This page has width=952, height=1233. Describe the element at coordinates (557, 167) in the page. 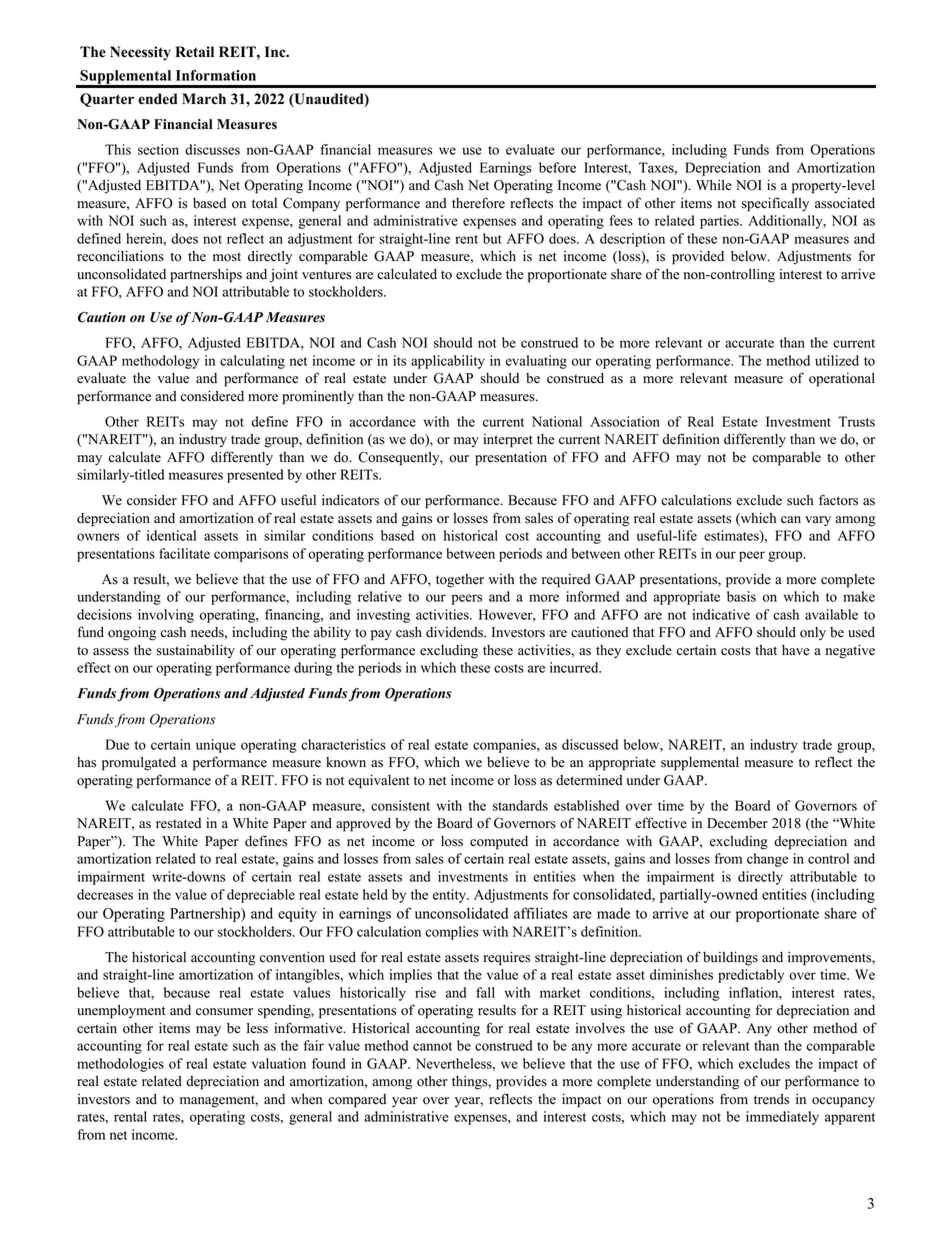

I see `before` at that location.
